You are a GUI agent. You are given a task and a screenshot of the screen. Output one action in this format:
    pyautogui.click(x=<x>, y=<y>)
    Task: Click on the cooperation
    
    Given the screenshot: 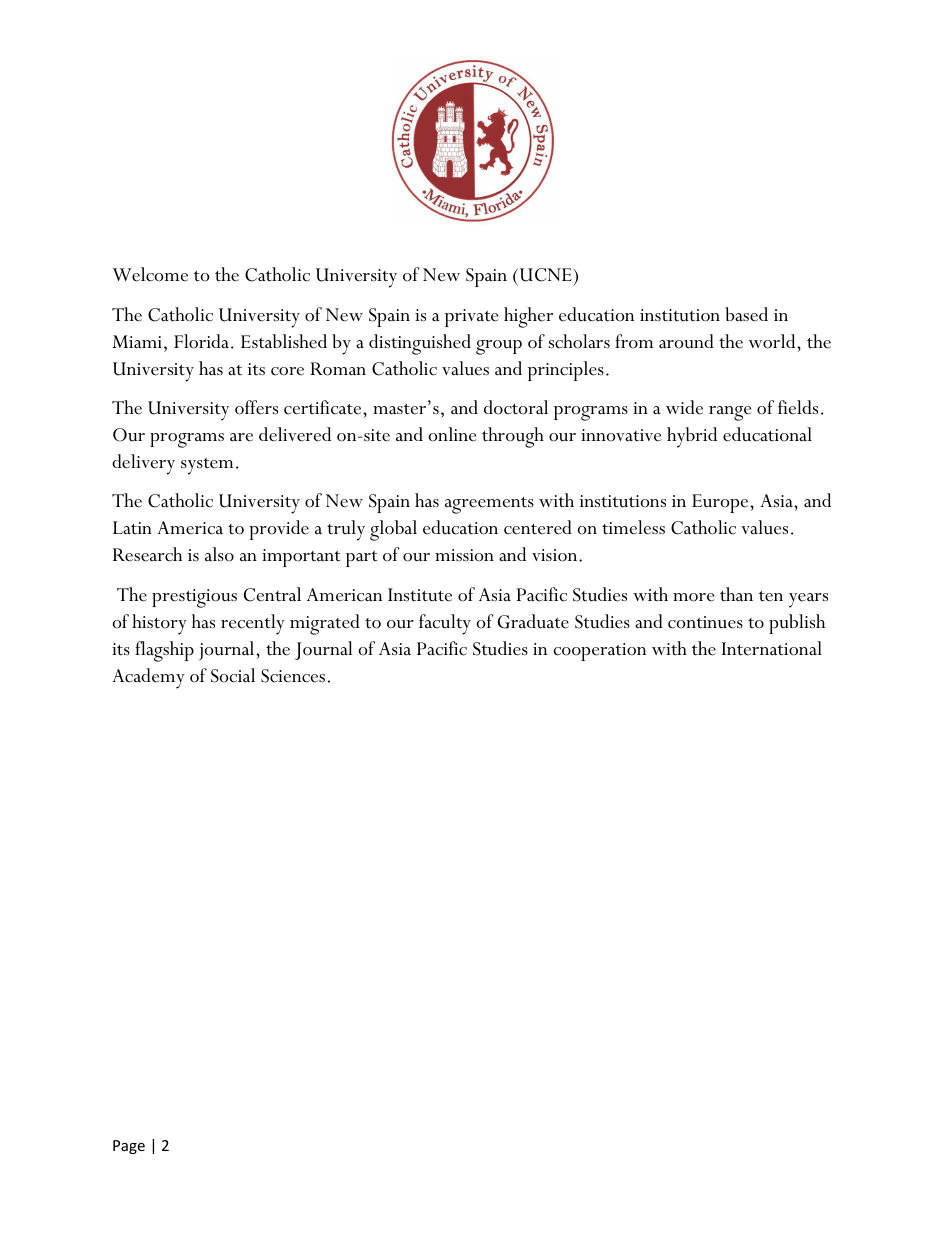 What is the action you would take?
    pyautogui.click(x=599, y=652)
